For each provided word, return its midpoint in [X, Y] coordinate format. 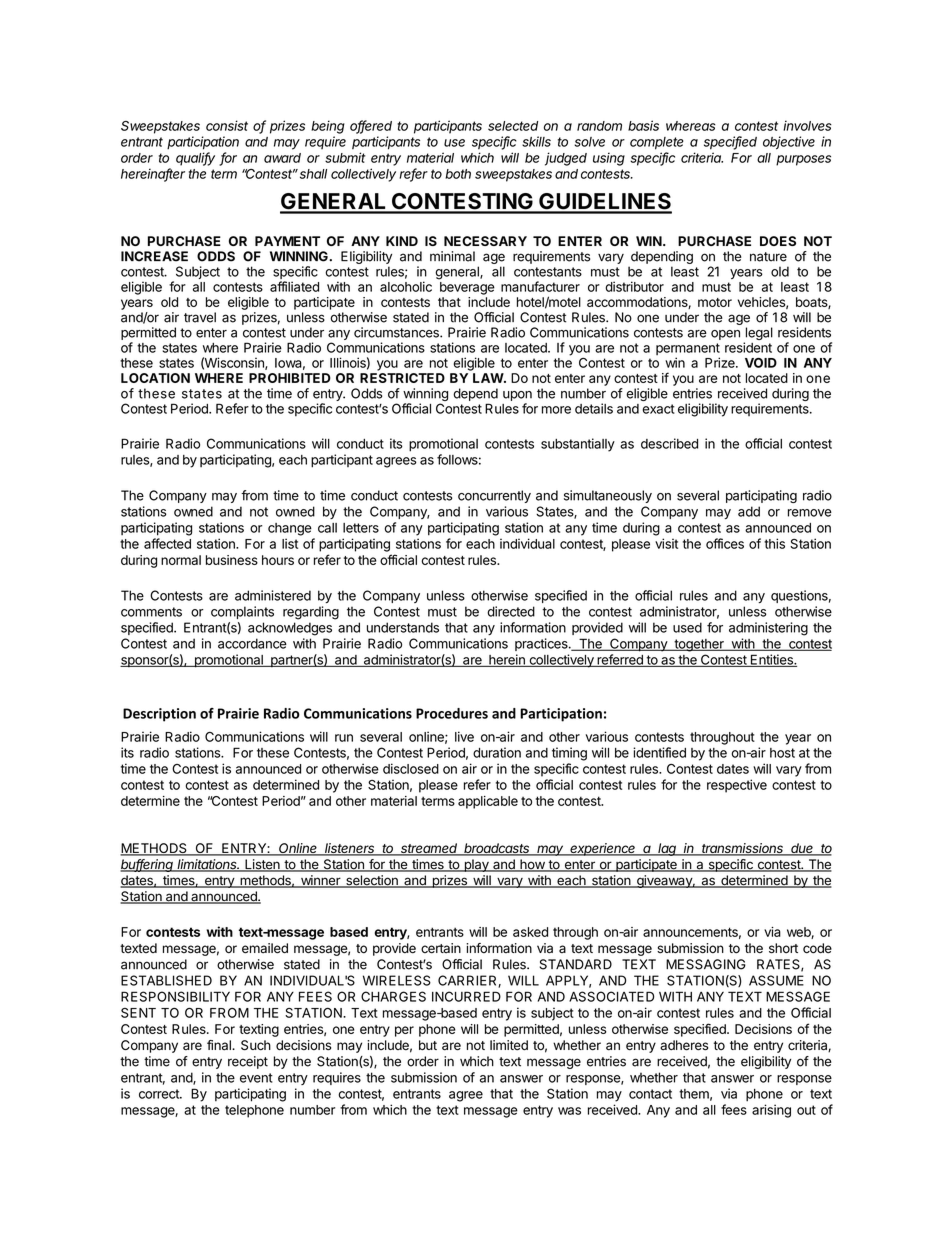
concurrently [494, 496]
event [256, 1078]
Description [159, 715]
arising [771, 1111]
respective [737, 786]
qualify [195, 159]
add [749, 511]
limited [509, 1045]
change [290, 529]
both [458, 174]
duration [497, 752]
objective [789, 143]
